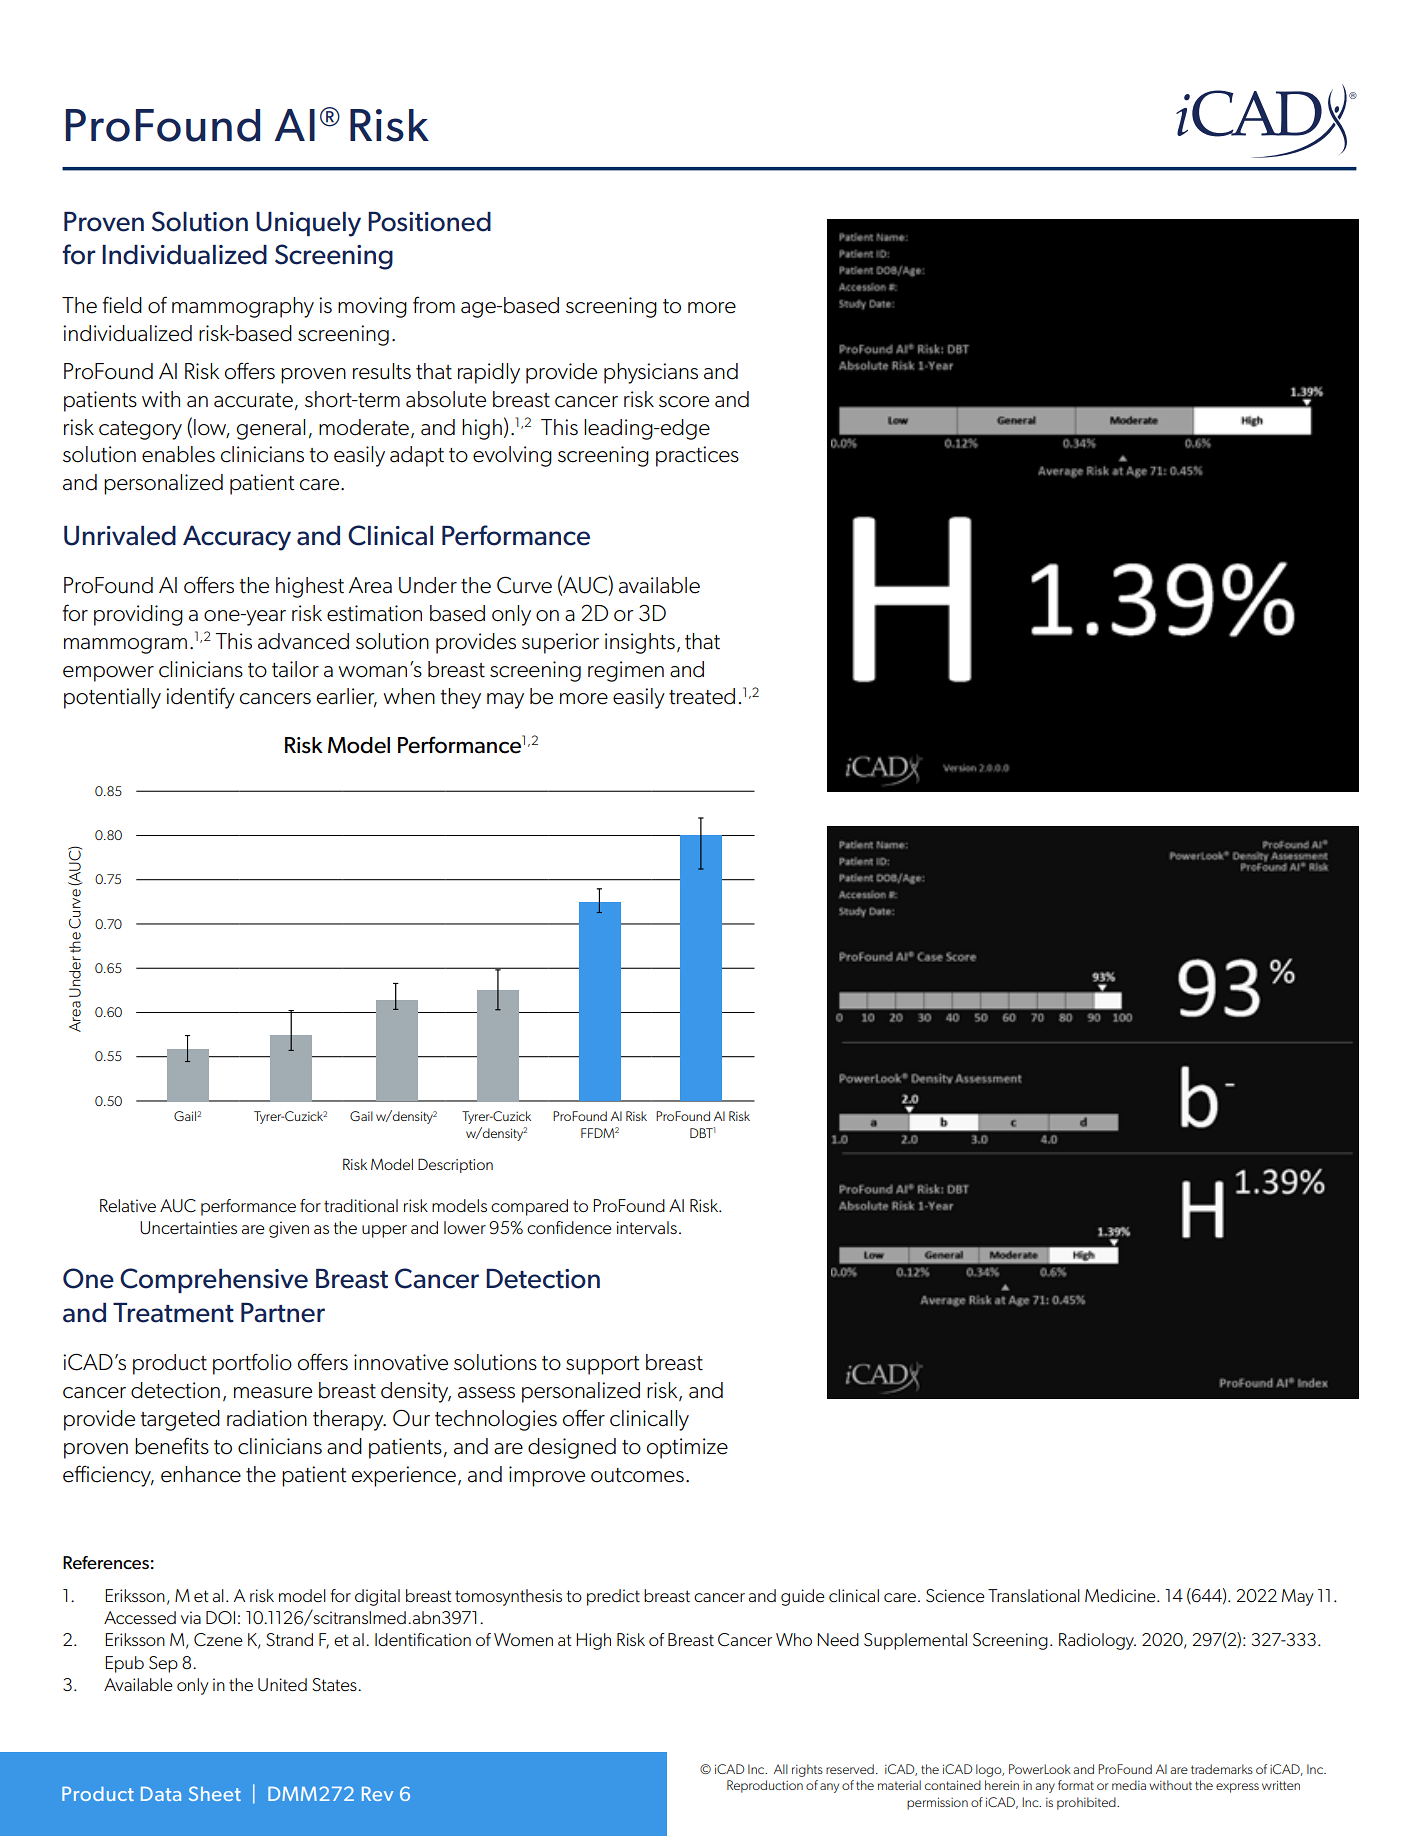 The image size is (1419, 1836). What do you see at coordinates (243, 307) in the screenshot?
I see `mammography` at bounding box center [243, 307].
